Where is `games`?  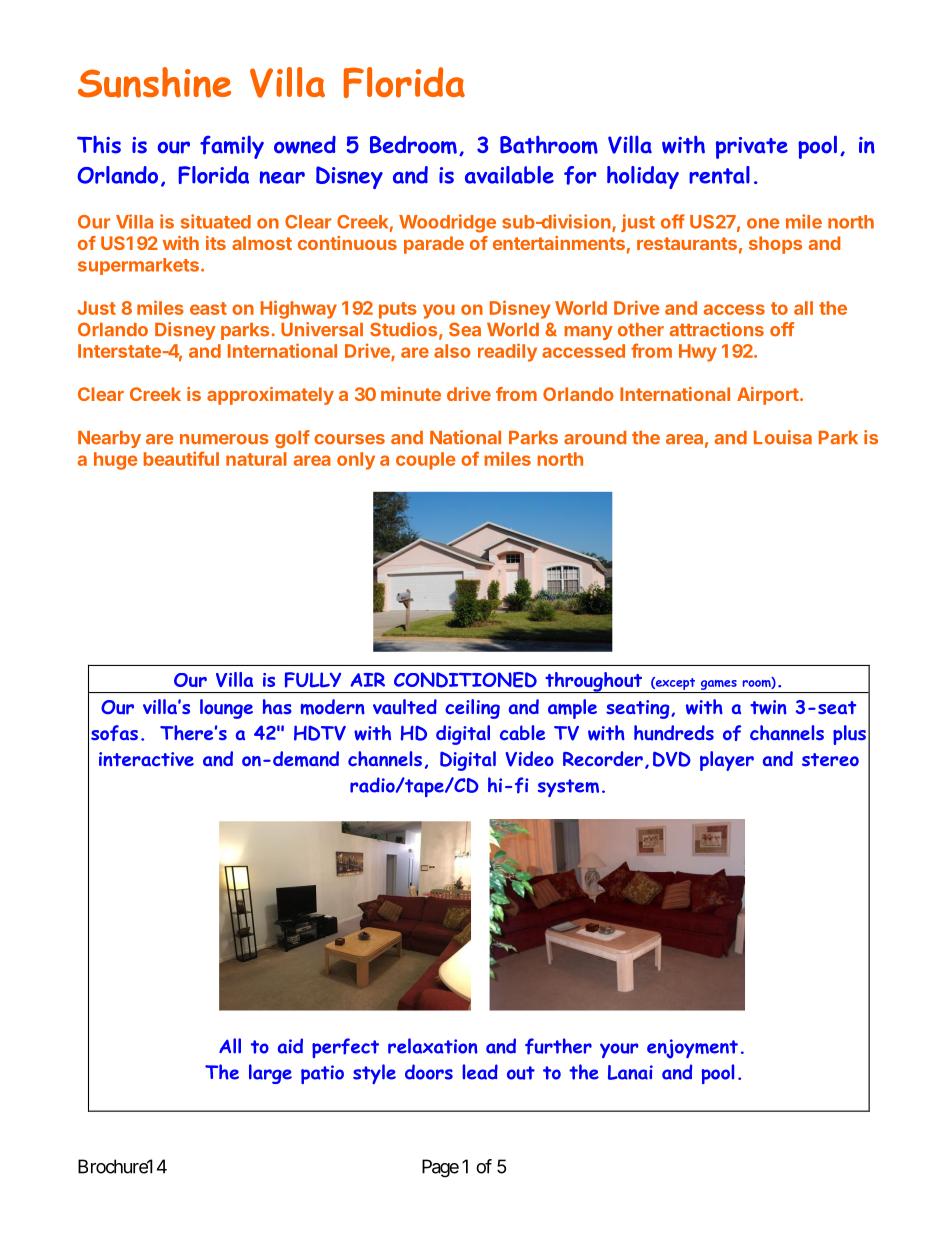
games is located at coordinates (719, 685).
